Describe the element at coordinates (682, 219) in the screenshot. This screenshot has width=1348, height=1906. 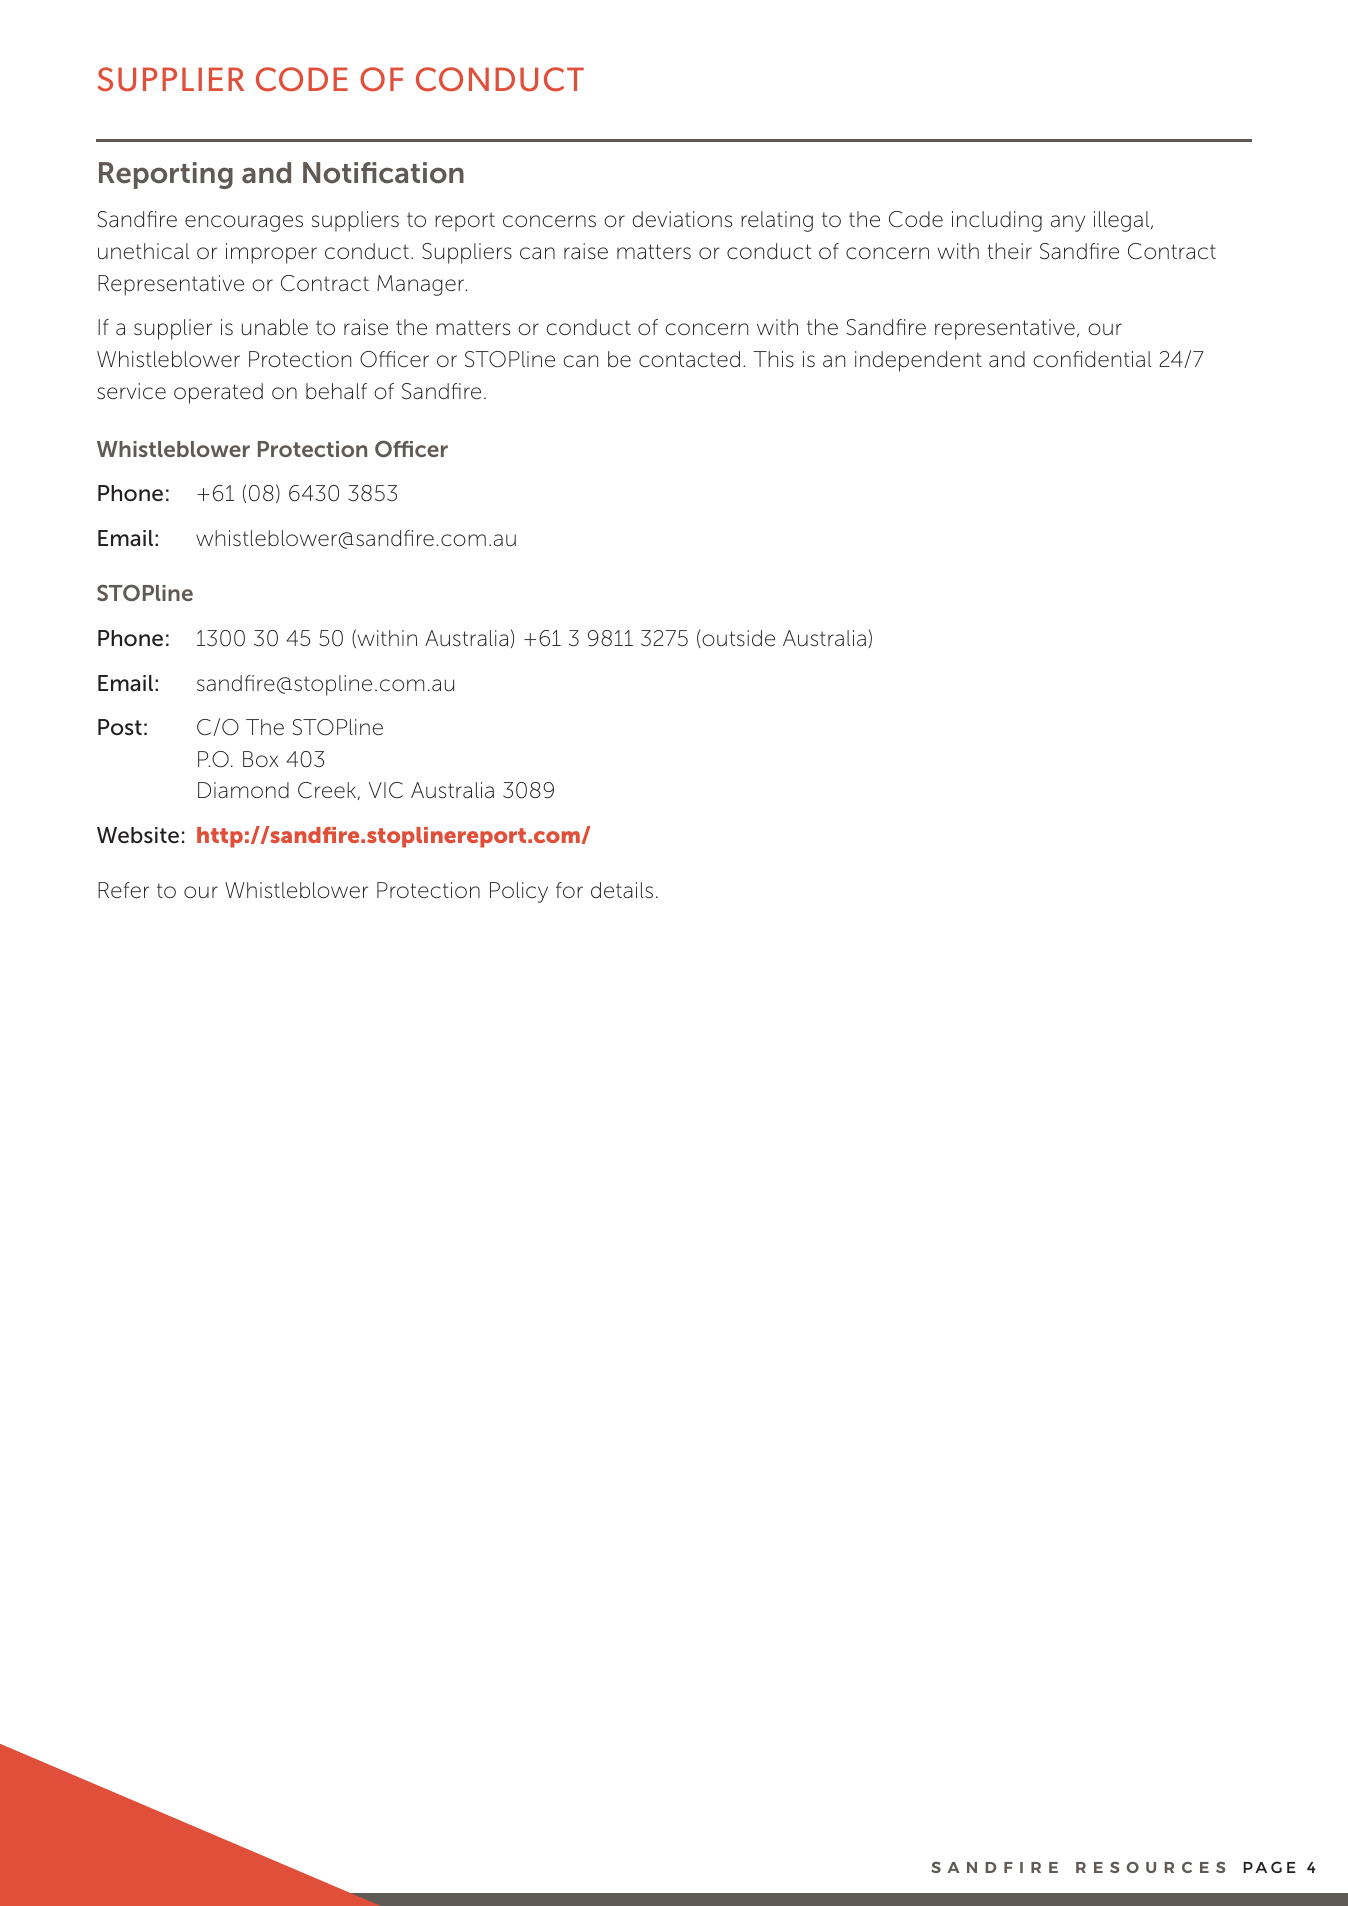
I see `deviations` at that location.
